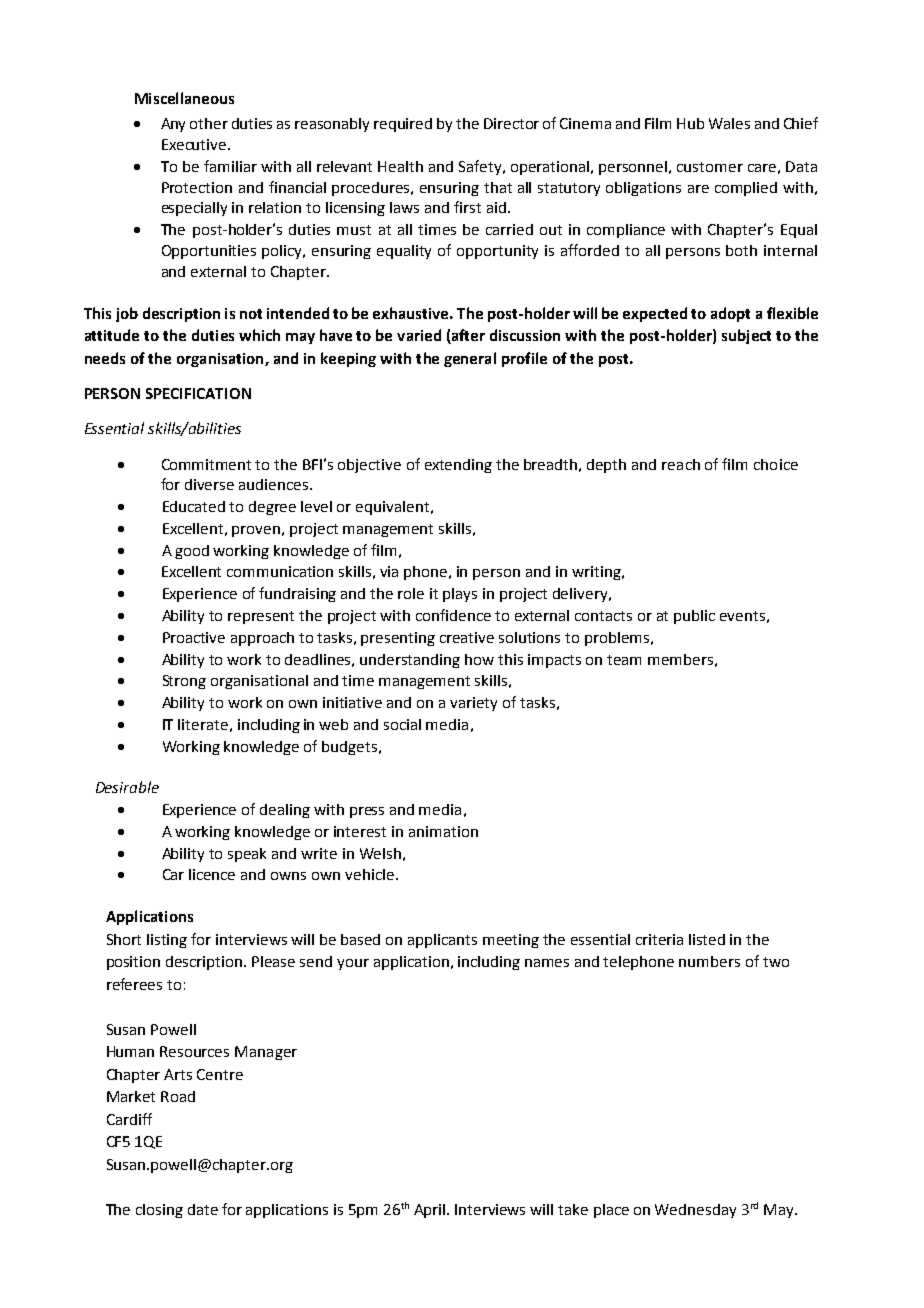 The image size is (924, 1308). Describe the element at coordinates (681, 464) in the image. I see `reach` at that location.
